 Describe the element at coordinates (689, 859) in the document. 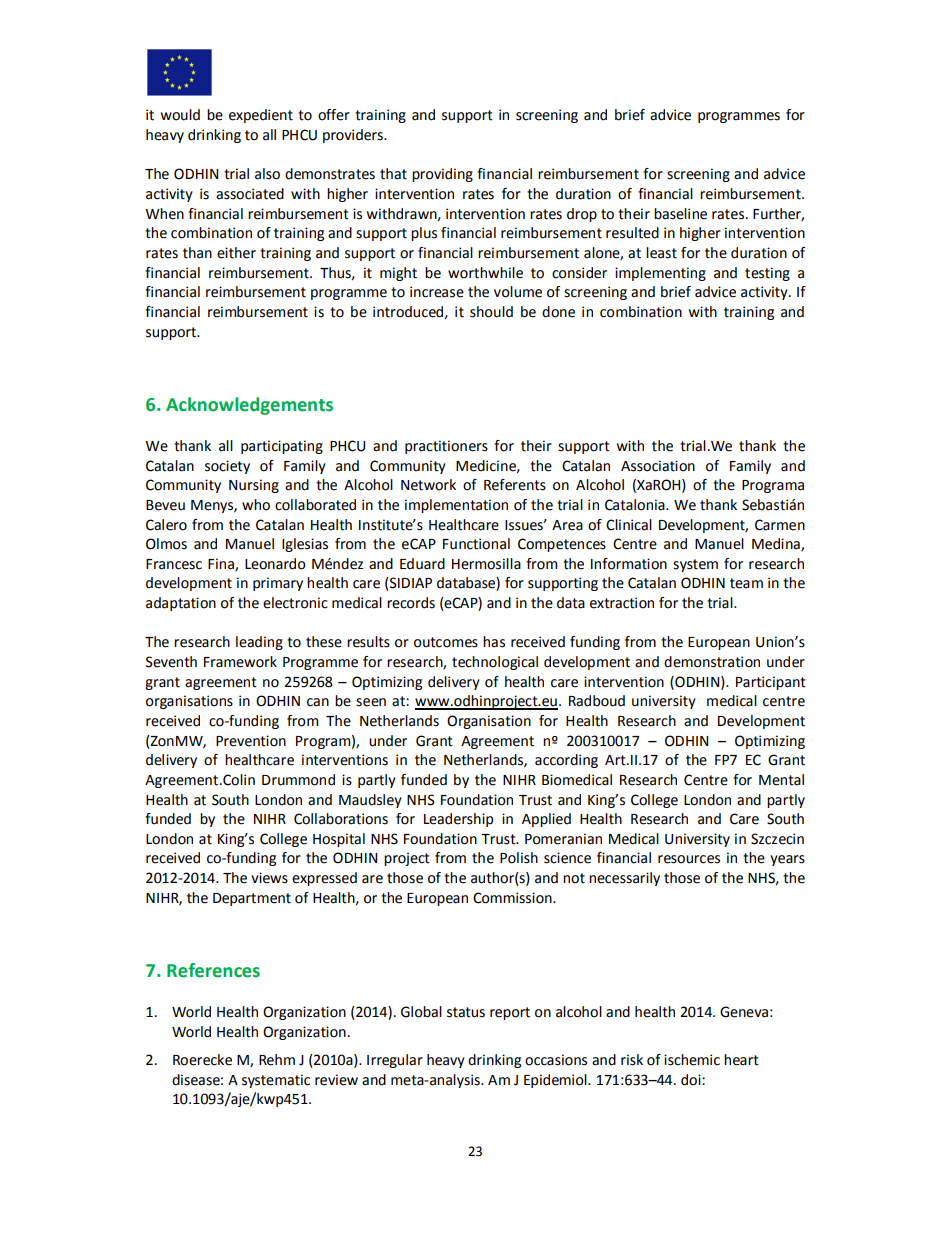

I see `resources` at that location.
